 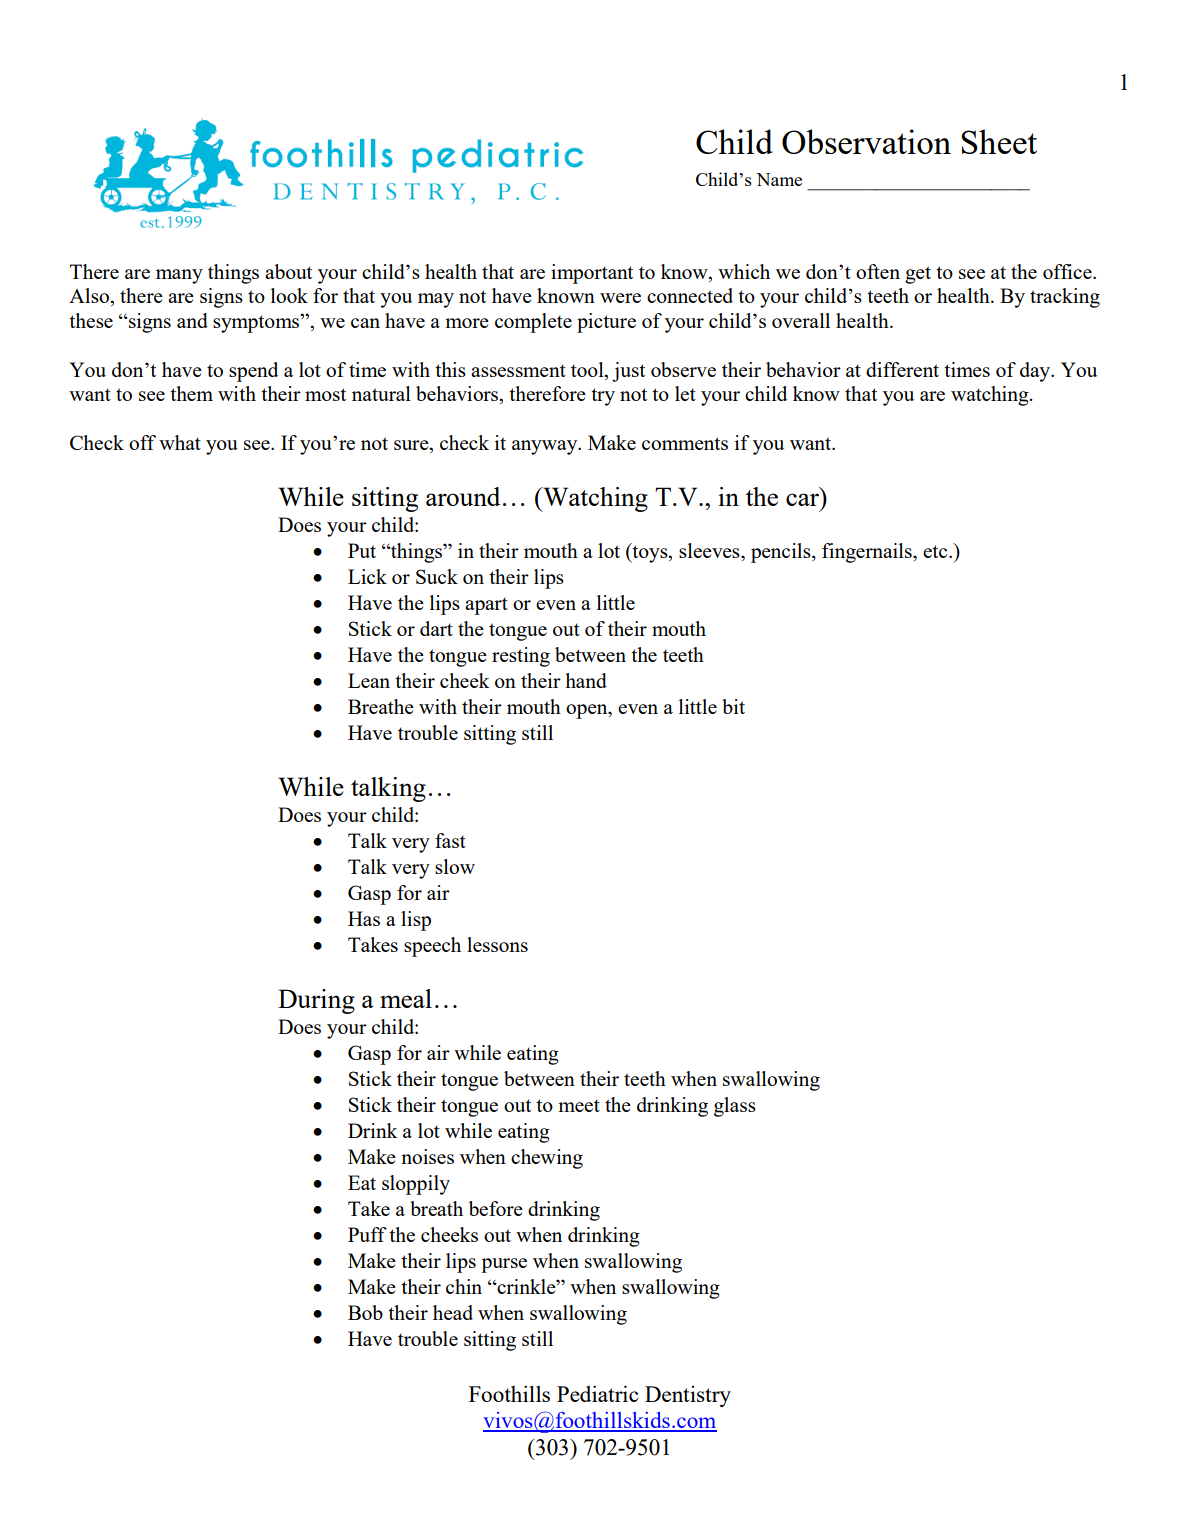 What do you see at coordinates (688, 1396) in the page?
I see `Dentistry` at bounding box center [688, 1396].
